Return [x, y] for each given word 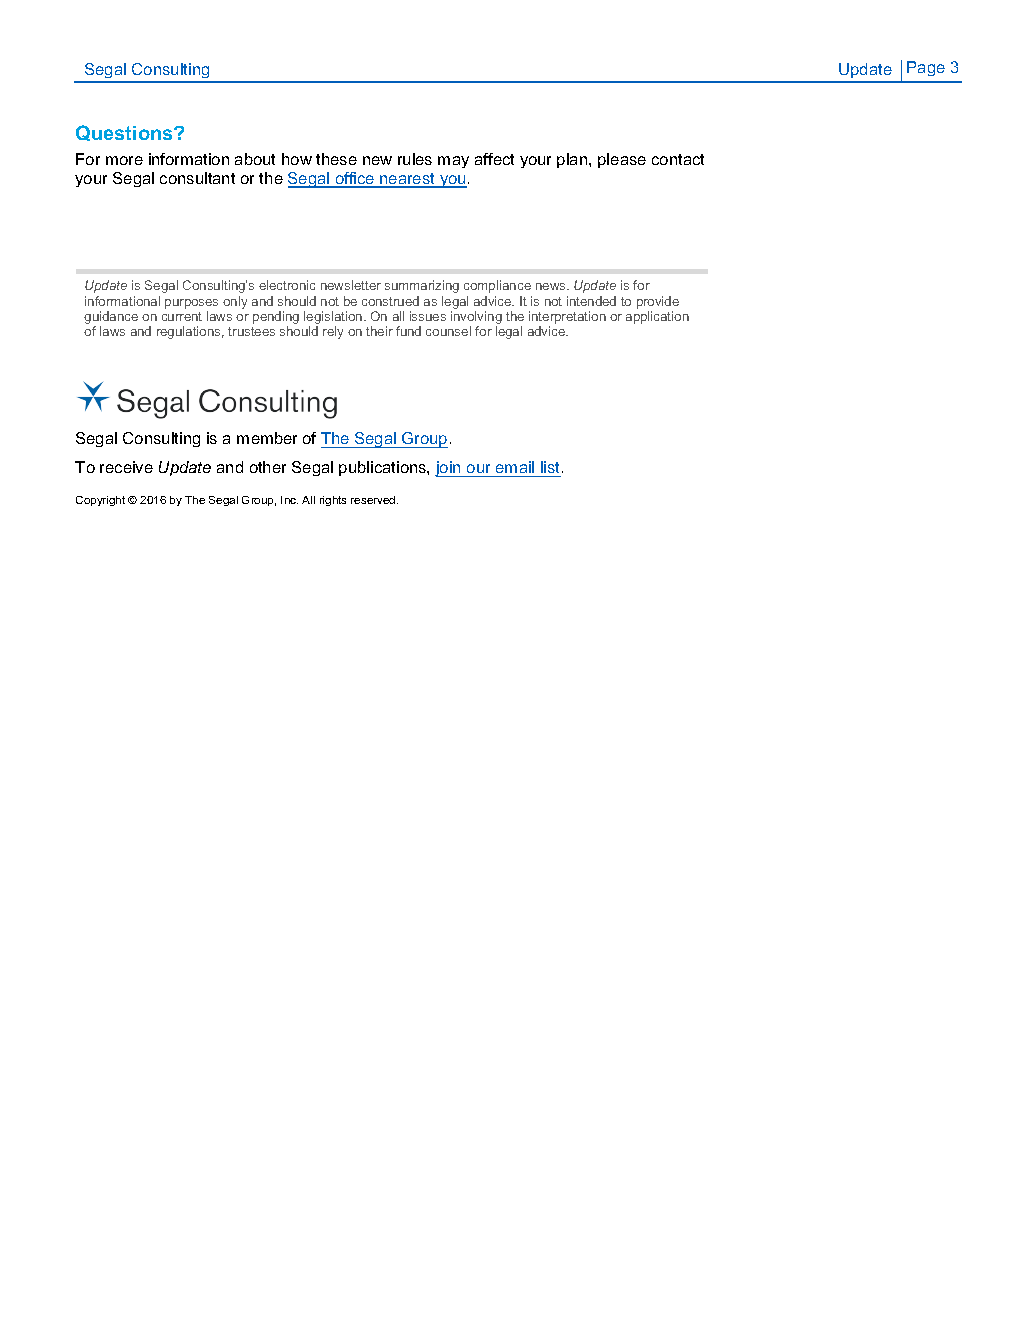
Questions [125, 133]
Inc [289, 500]
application [657, 317]
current [182, 316]
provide [658, 302]
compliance [497, 286]
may [453, 162]
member [267, 438]
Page [926, 68]
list [551, 469]
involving [476, 319]
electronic [287, 285]
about [255, 159]
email [515, 469]
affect [494, 159]
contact [678, 159]
